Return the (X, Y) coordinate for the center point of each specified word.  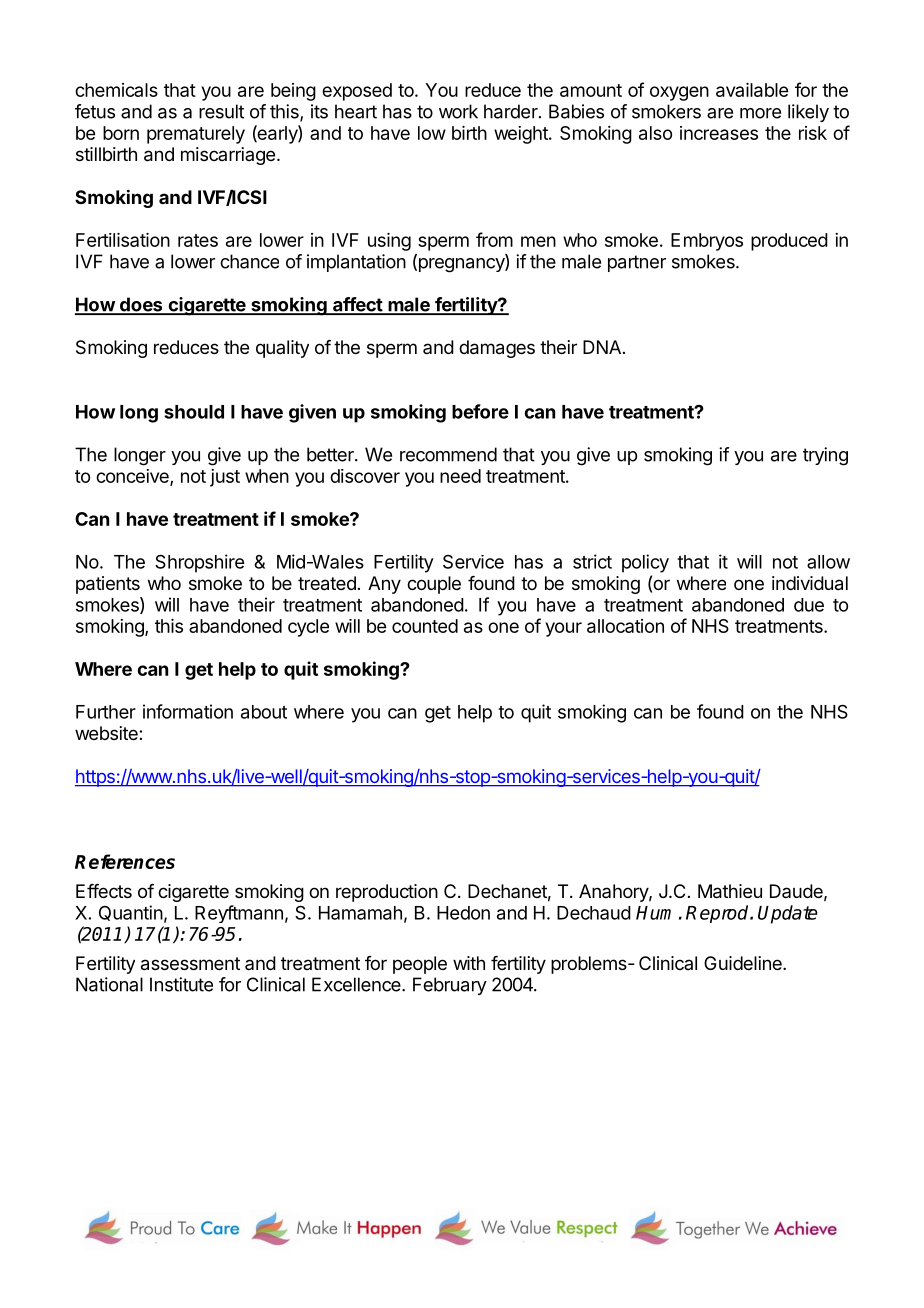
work (458, 111)
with (469, 963)
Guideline (744, 963)
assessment (190, 964)
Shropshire (199, 563)
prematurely (196, 135)
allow (828, 562)
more (760, 113)
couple (434, 585)
